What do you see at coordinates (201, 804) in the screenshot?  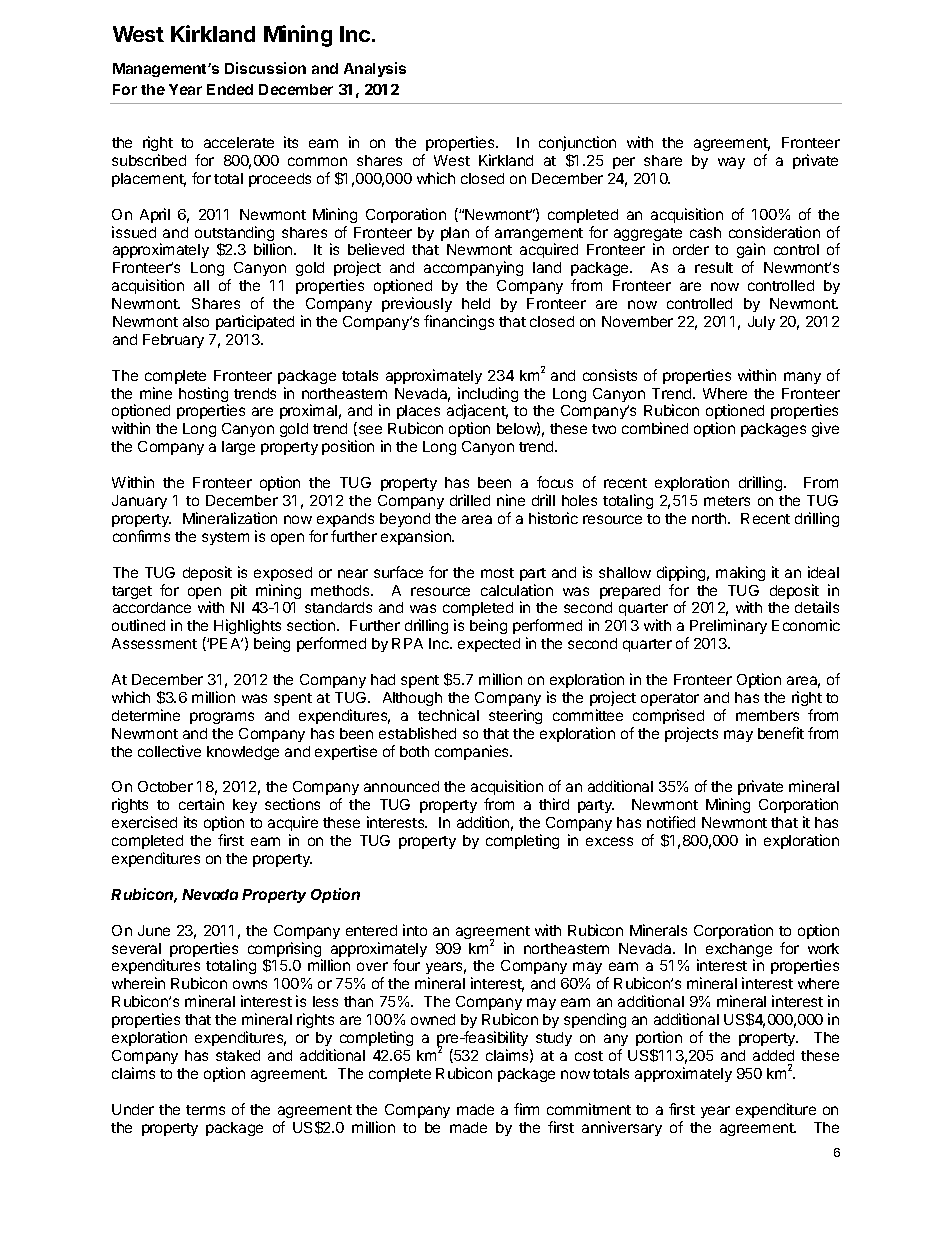 I see `certain` at bounding box center [201, 804].
